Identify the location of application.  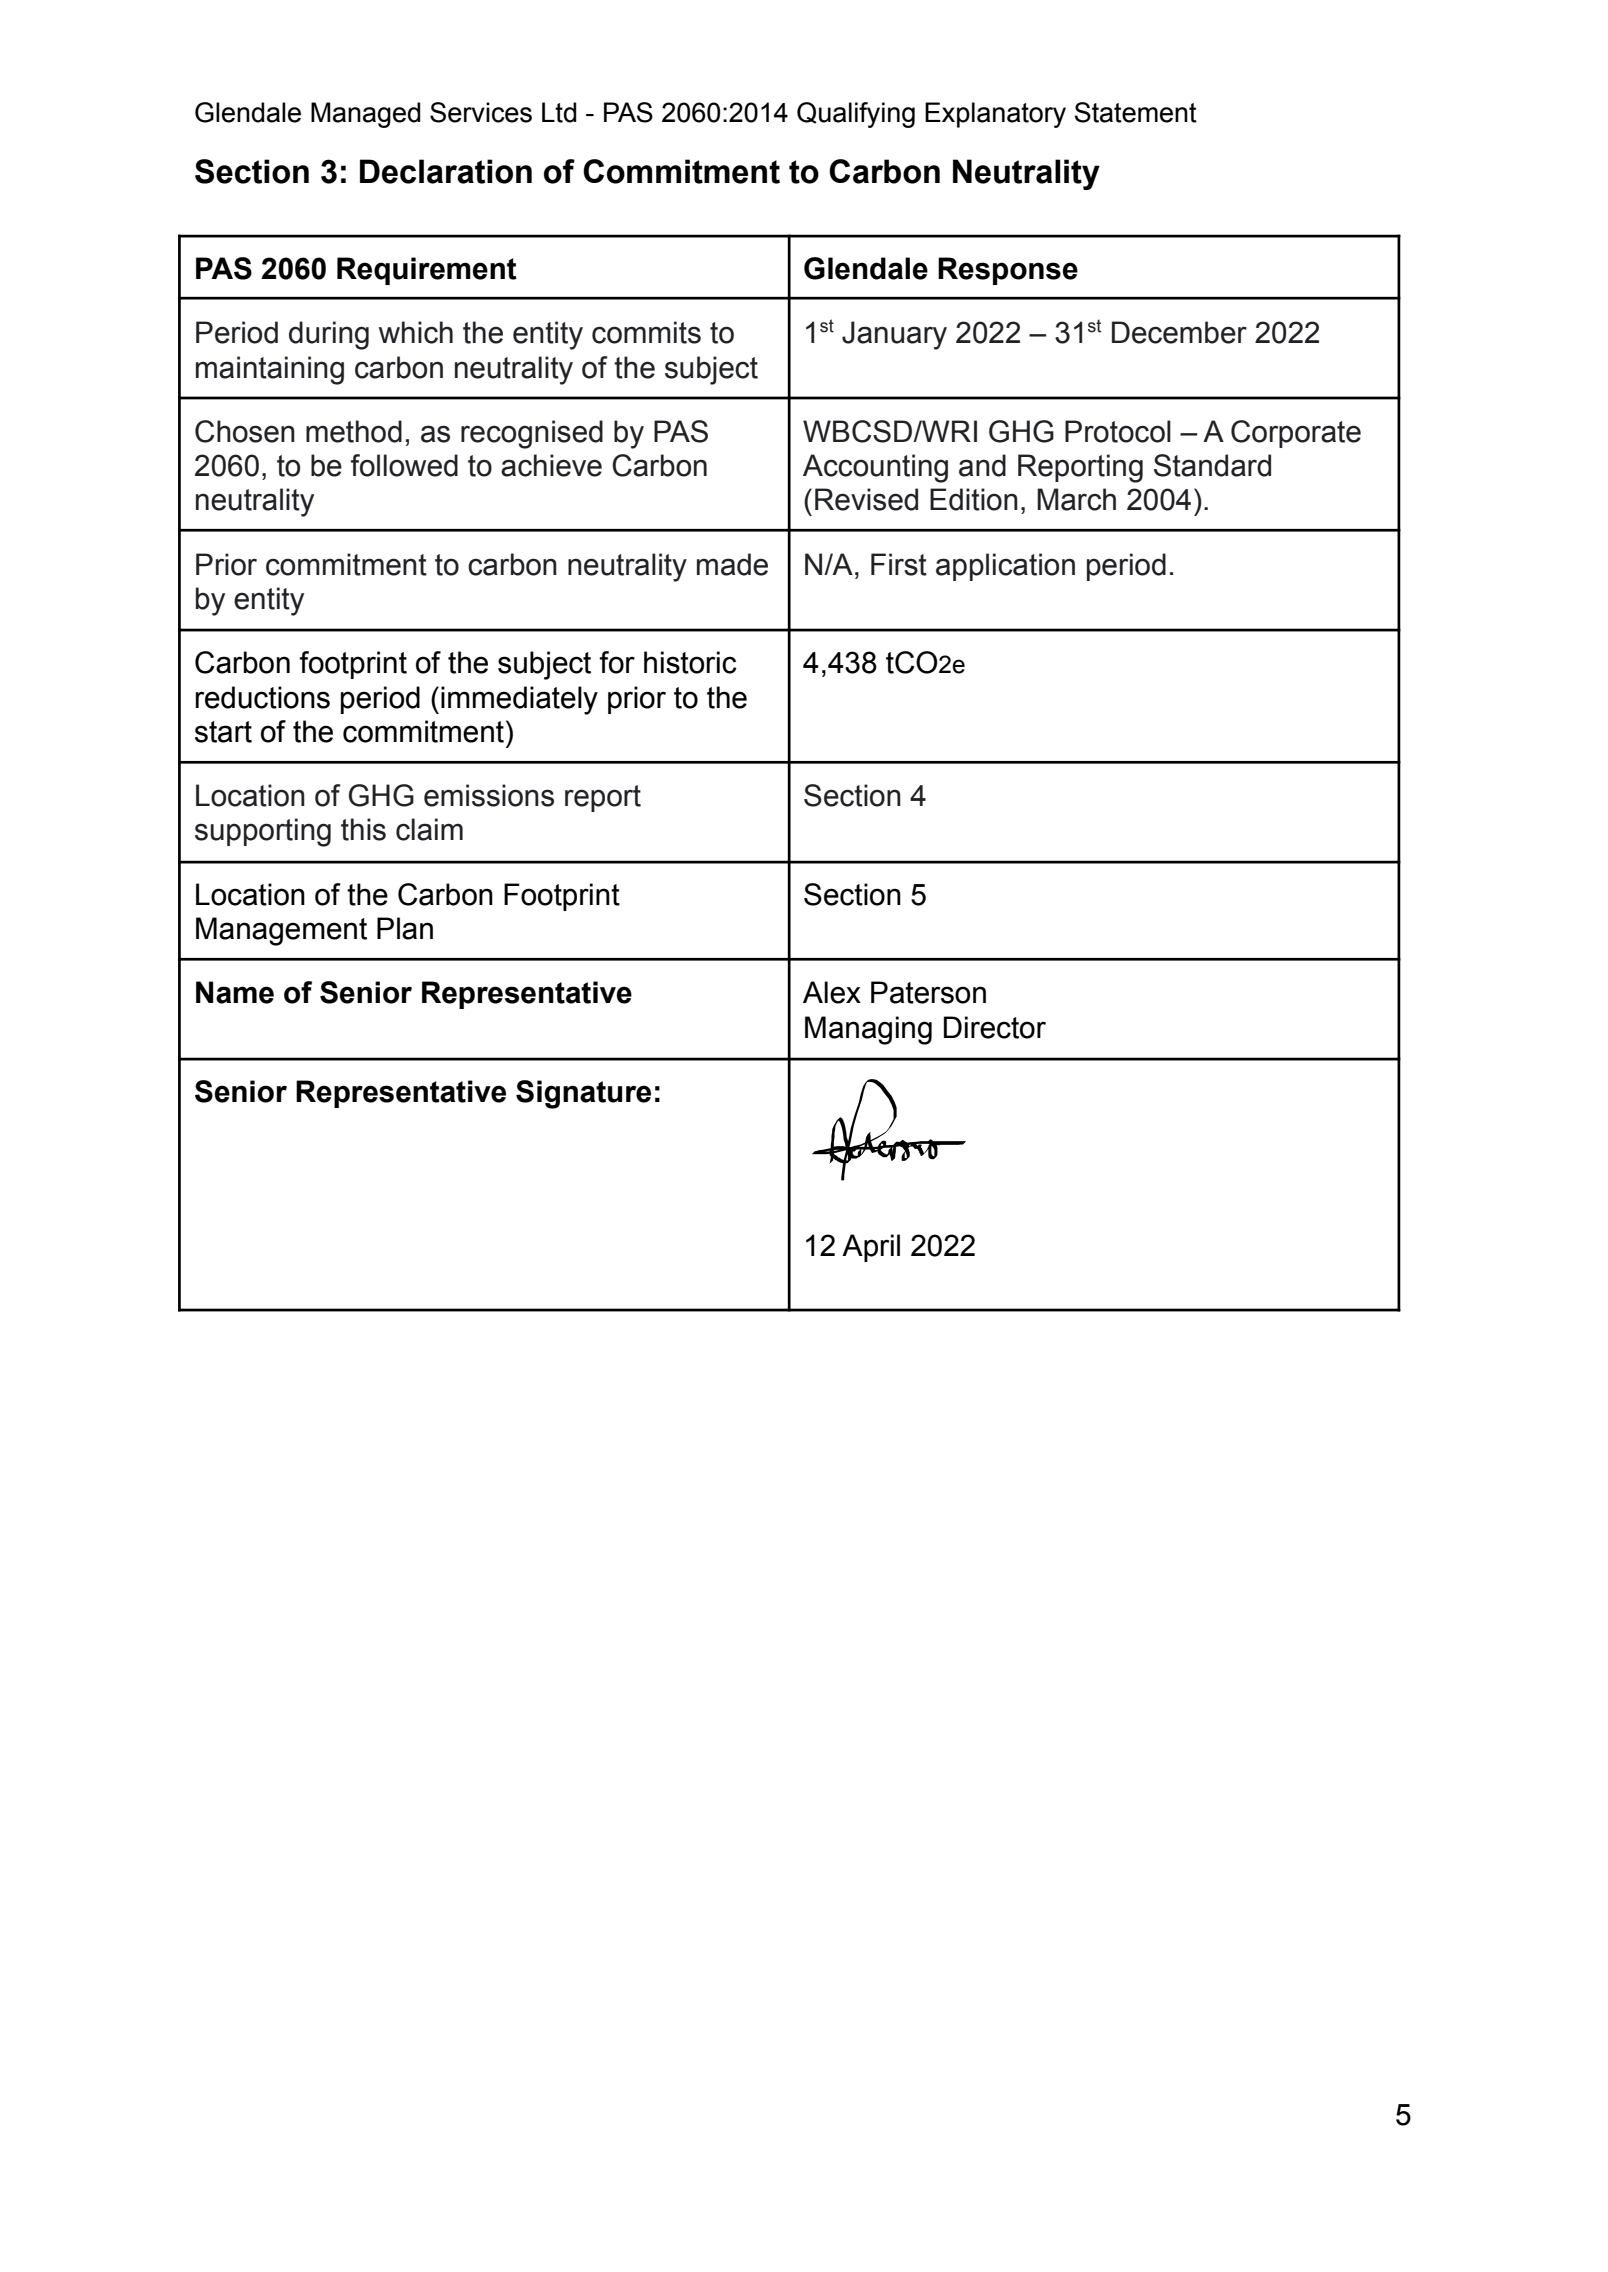
(1005, 567).
